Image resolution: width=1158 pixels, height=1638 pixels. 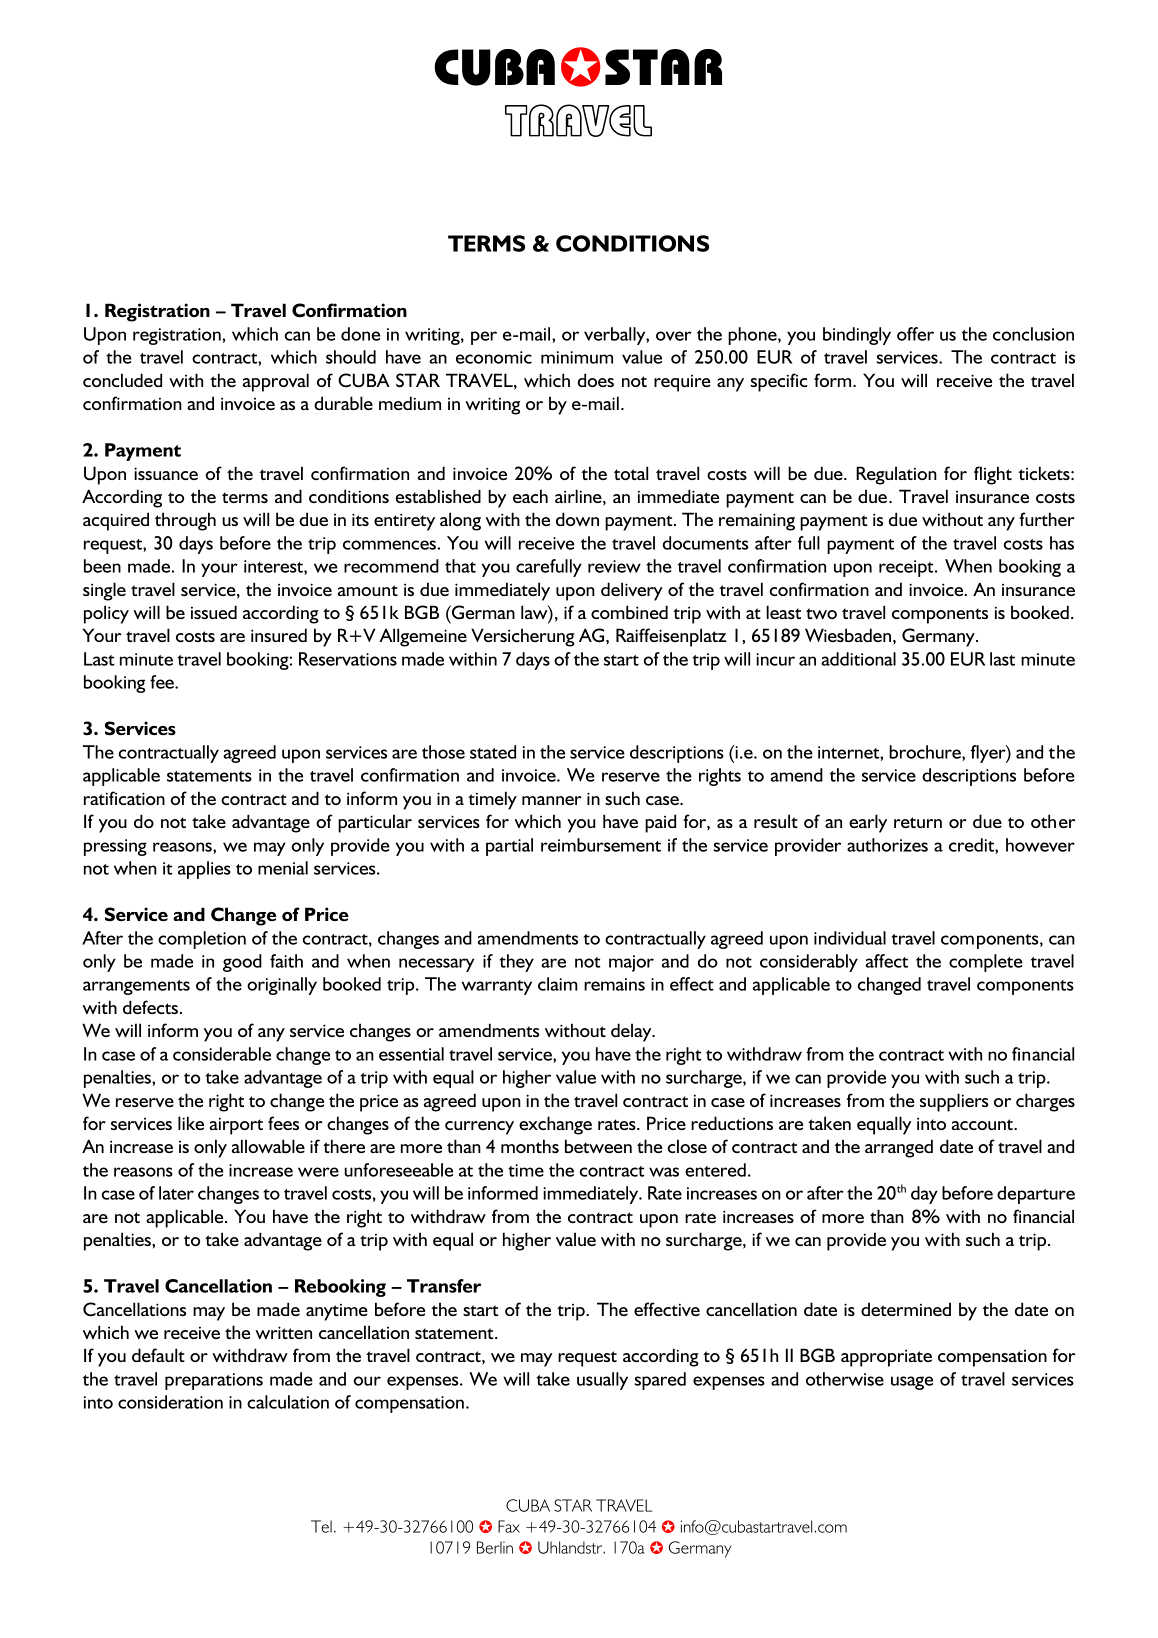 I want to click on Fax, so click(x=509, y=1526).
